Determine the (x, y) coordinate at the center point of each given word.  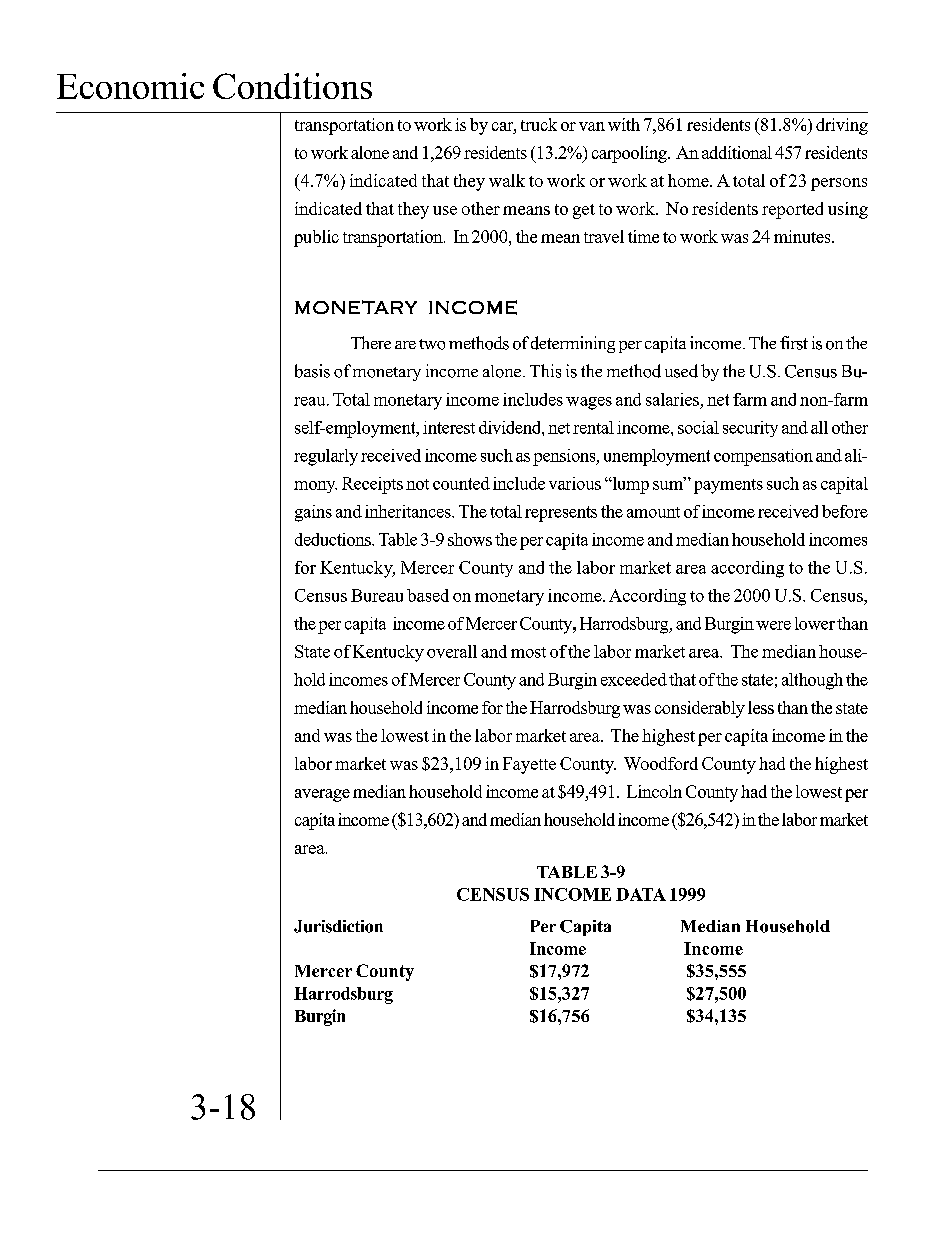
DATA (641, 894)
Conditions (292, 86)
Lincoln (654, 791)
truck (539, 124)
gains (313, 513)
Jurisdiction (338, 926)
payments (728, 486)
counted (461, 483)
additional (737, 152)
